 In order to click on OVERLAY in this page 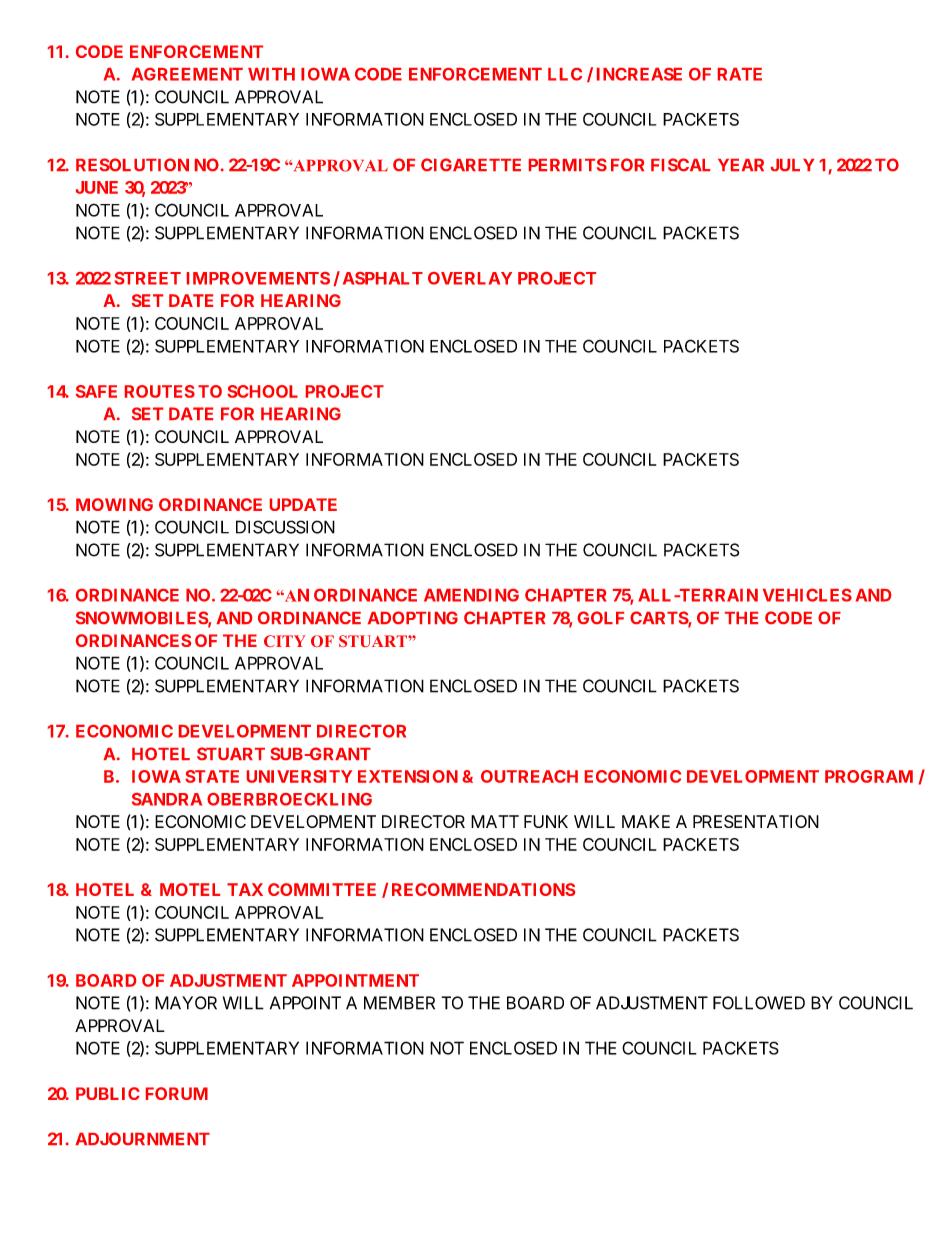, I will do `click(470, 278)`.
